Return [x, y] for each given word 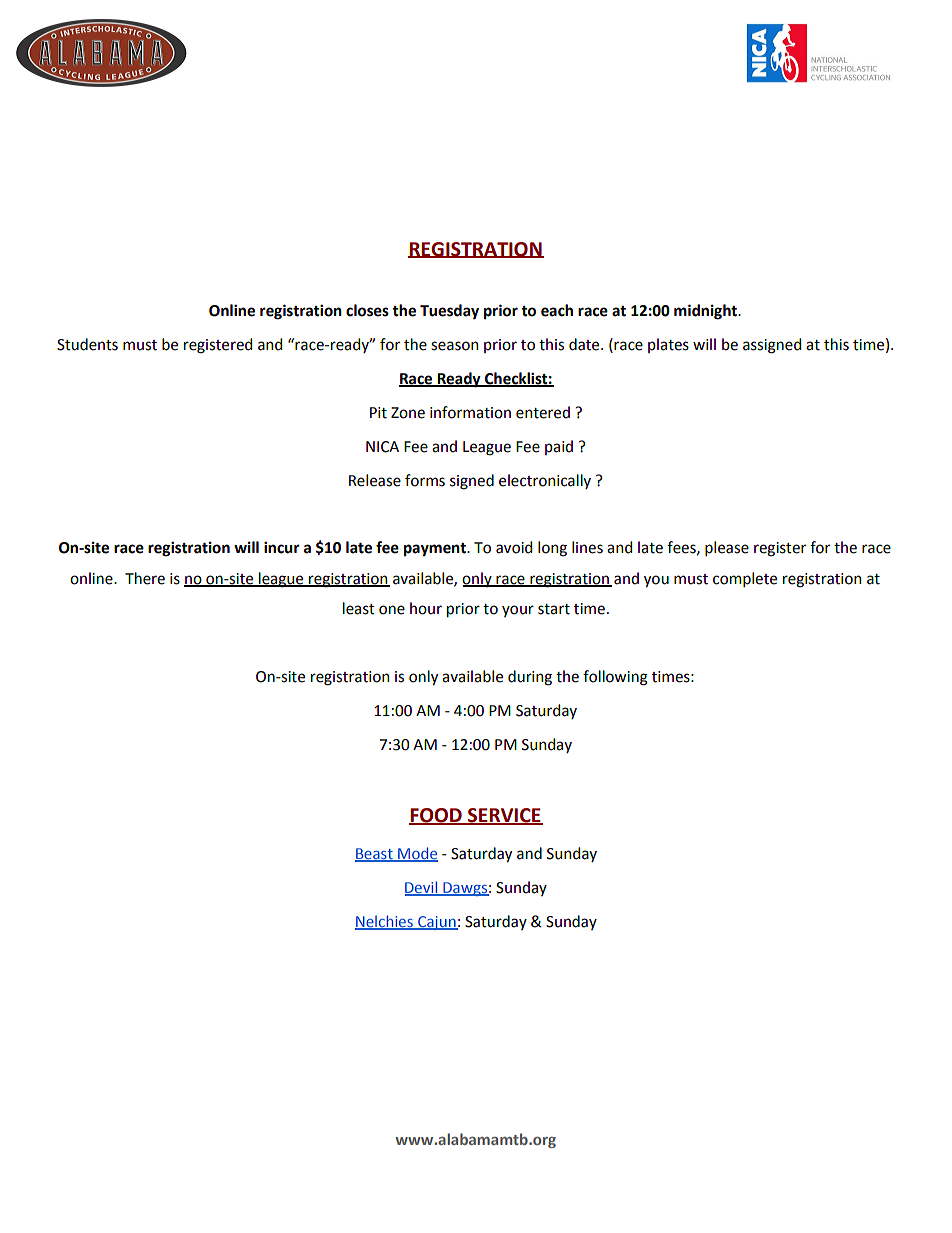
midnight [706, 312]
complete [745, 579]
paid [559, 447]
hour [426, 608]
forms [425, 480]
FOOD [436, 816]
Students [87, 344]
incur [282, 547]
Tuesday [449, 312]
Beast [375, 855]
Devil [422, 888]
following [615, 678]
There [145, 578]
